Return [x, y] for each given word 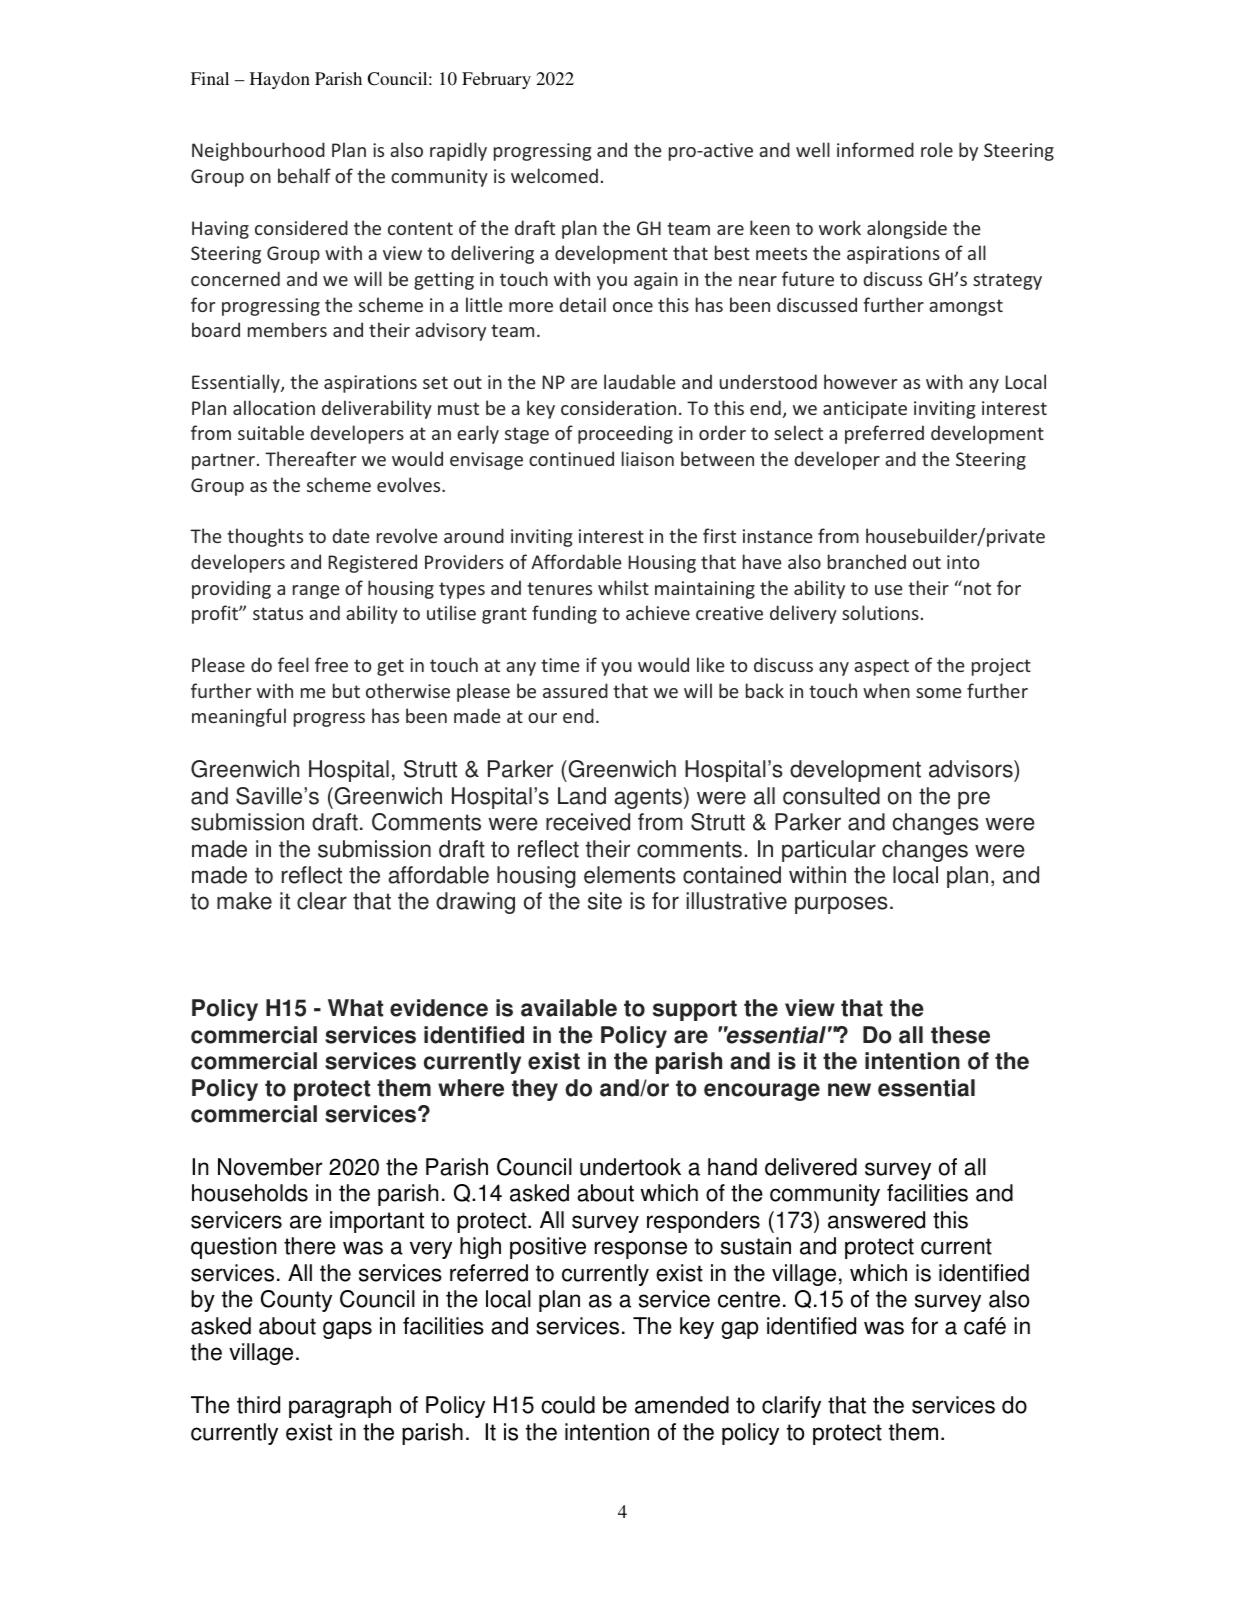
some [939, 693]
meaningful [239, 717]
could [568, 1405]
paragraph [340, 1407]
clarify [791, 1407]
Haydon [280, 80]
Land [582, 796]
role [937, 149]
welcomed [554, 175]
